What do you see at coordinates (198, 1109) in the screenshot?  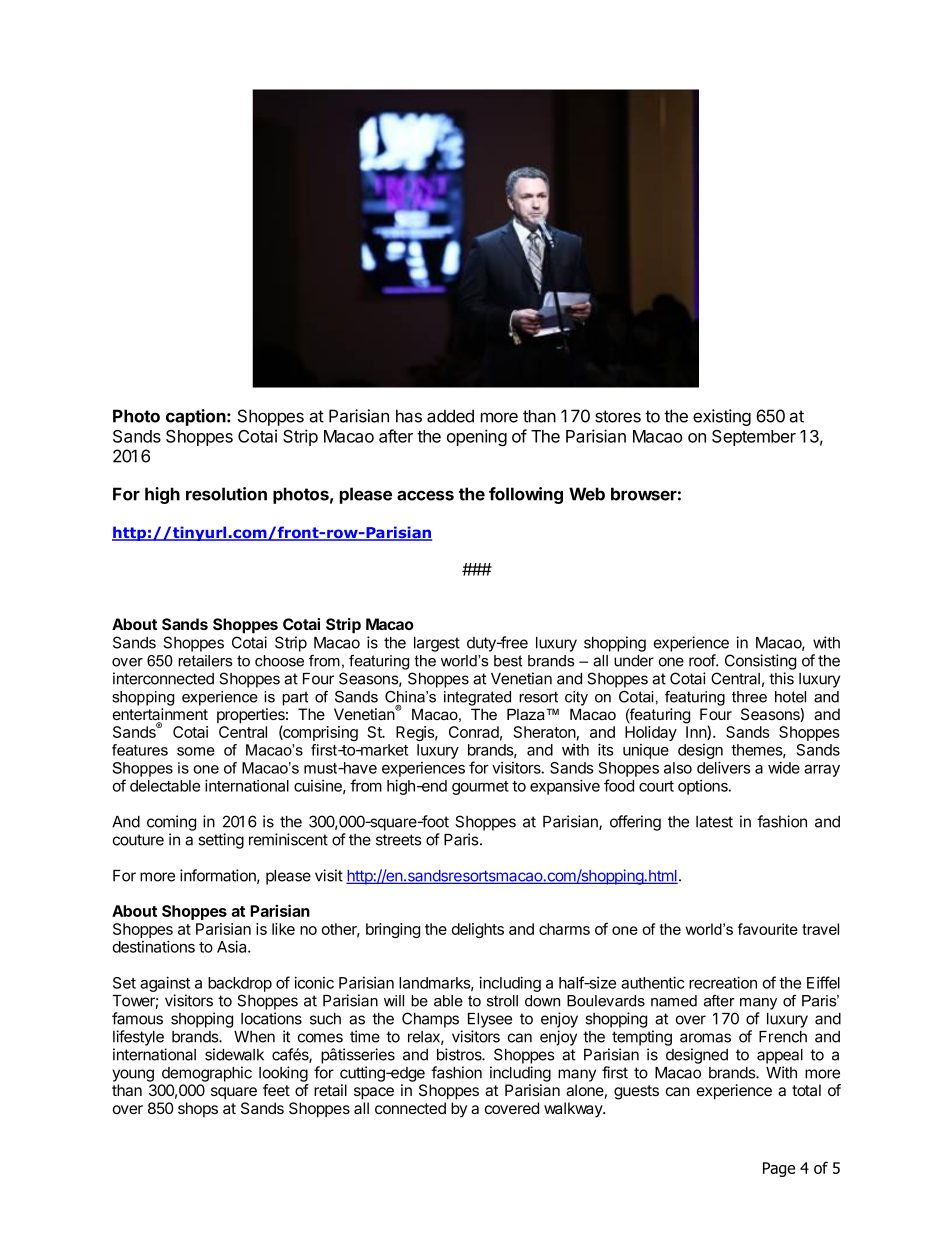 I see `shops` at bounding box center [198, 1109].
